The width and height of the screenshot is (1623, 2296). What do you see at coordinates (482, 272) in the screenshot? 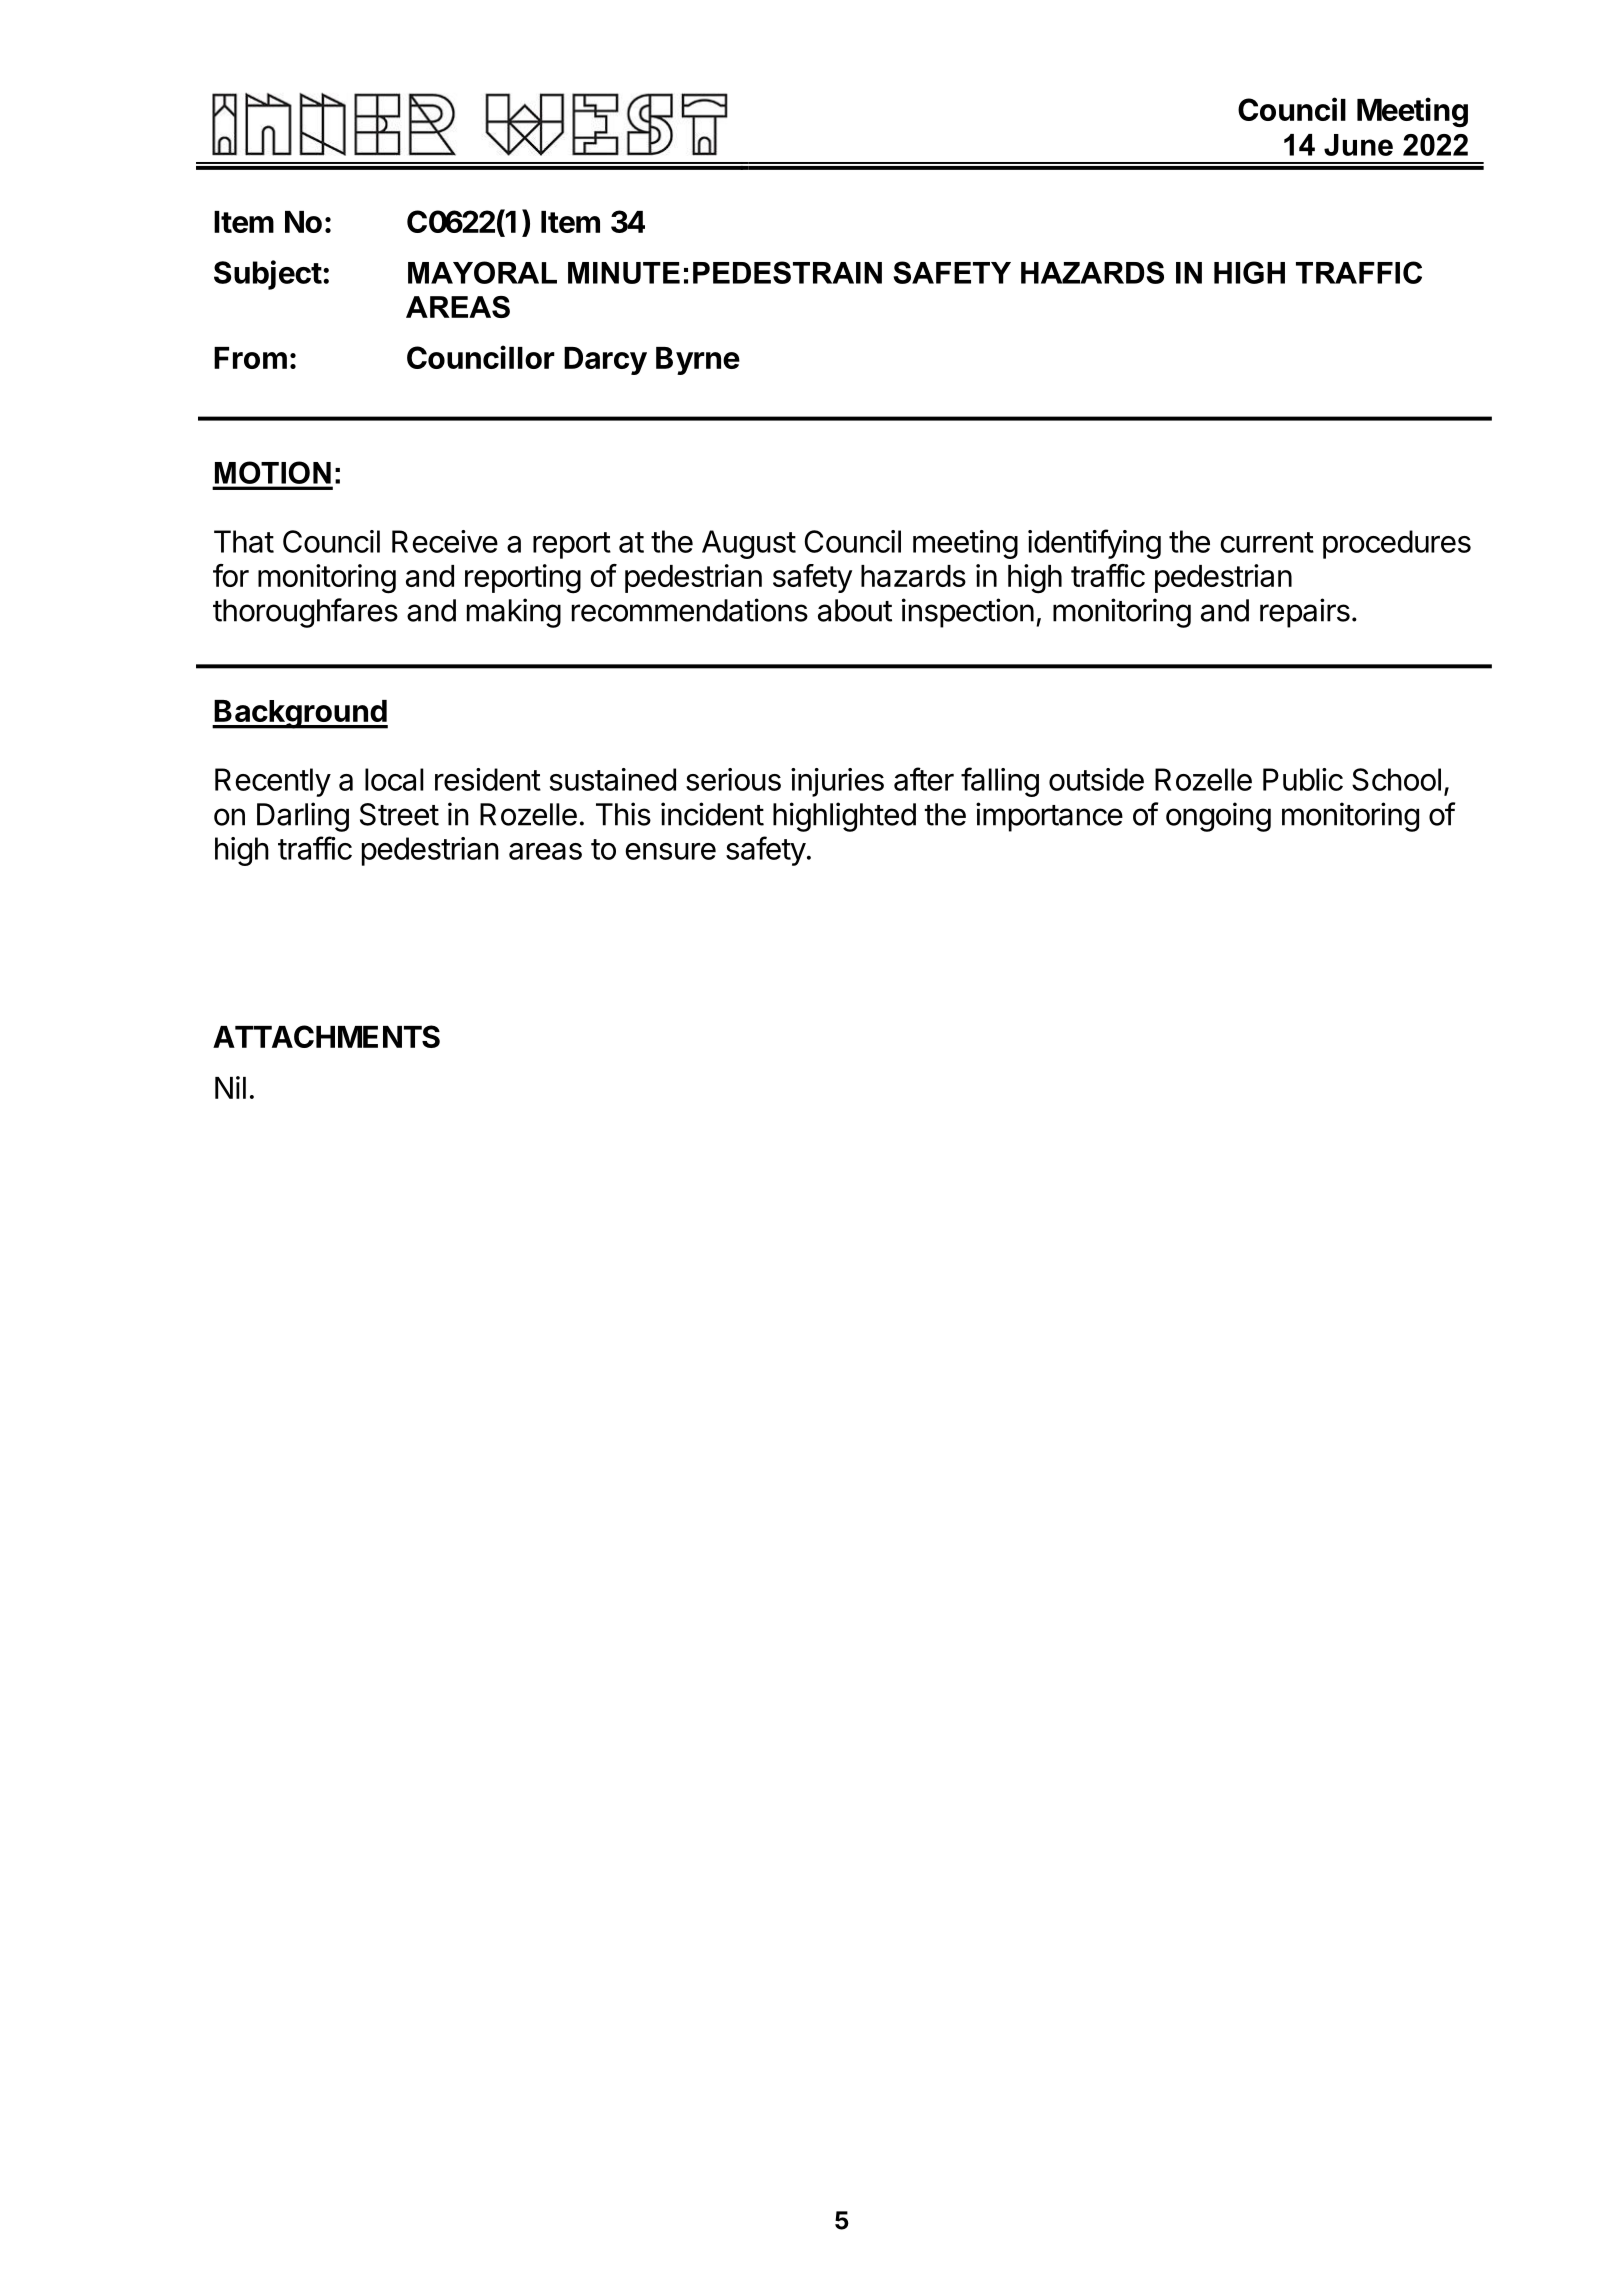
I see `MAYORAL` at bounding box center [482, 272].
